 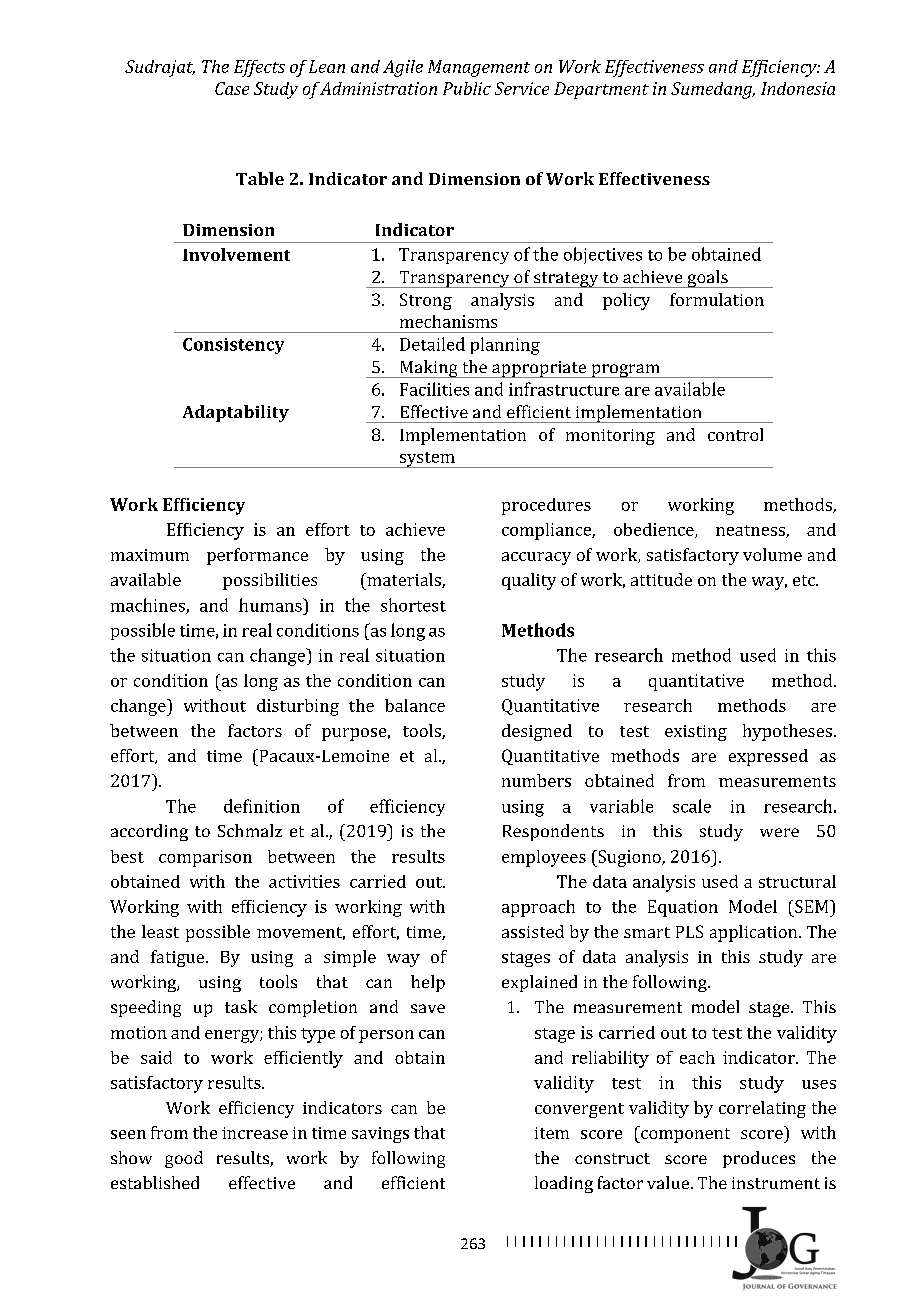 What do you see at coordinates (805, 580) in the page?
I see `etc` at bounding box center [805, 580].
